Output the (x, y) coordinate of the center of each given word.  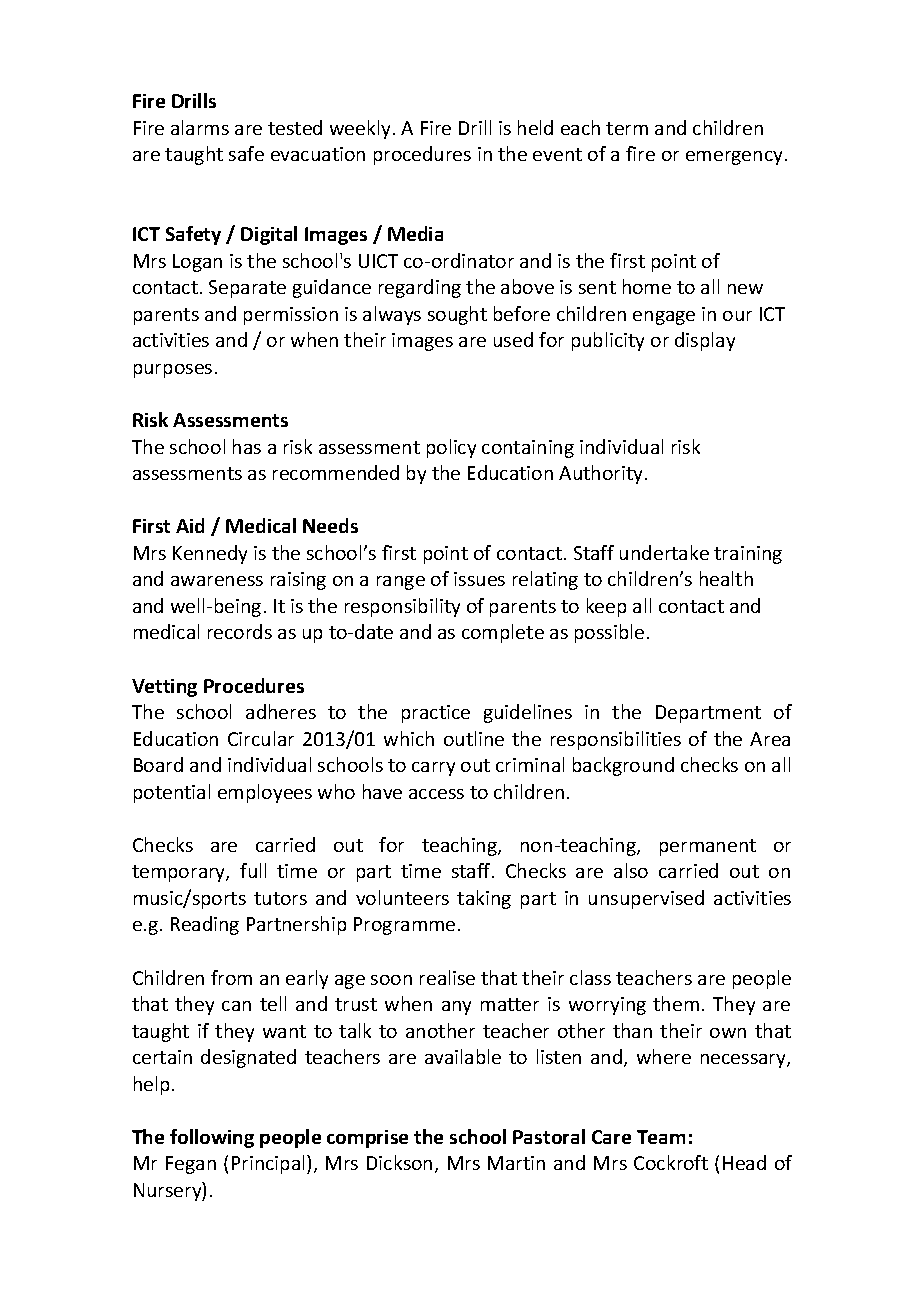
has (247, 446)
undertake (664, 552)
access (436, 794)
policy (451, 448)
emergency (734, 158)
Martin (516, 1163)
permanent (708, 847)
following (212, 1138)
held (535, 127)
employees (265, 793)
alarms (200, 127)
